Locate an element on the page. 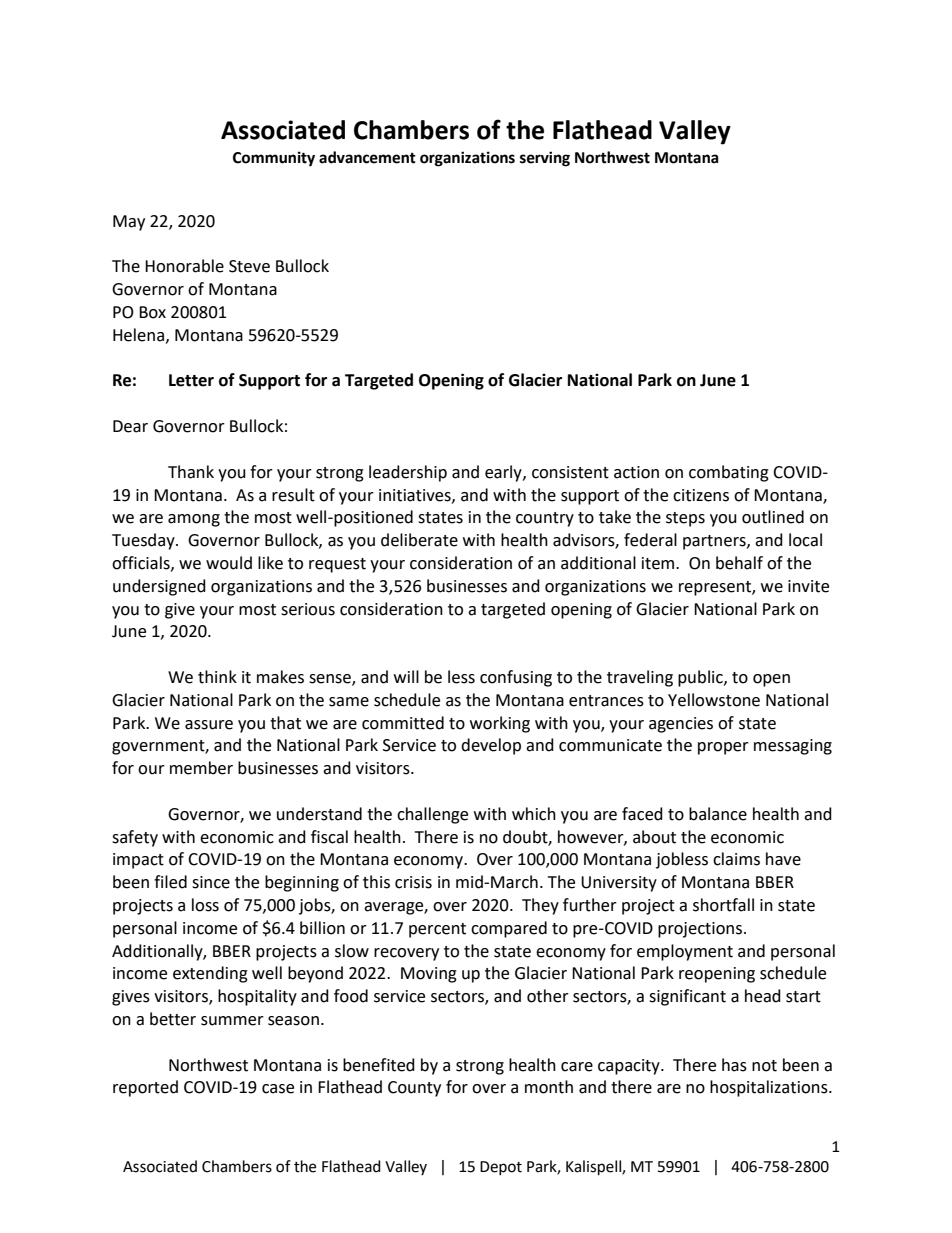 The image size is (952, 1233). would is located at coordinates (229, 563).
